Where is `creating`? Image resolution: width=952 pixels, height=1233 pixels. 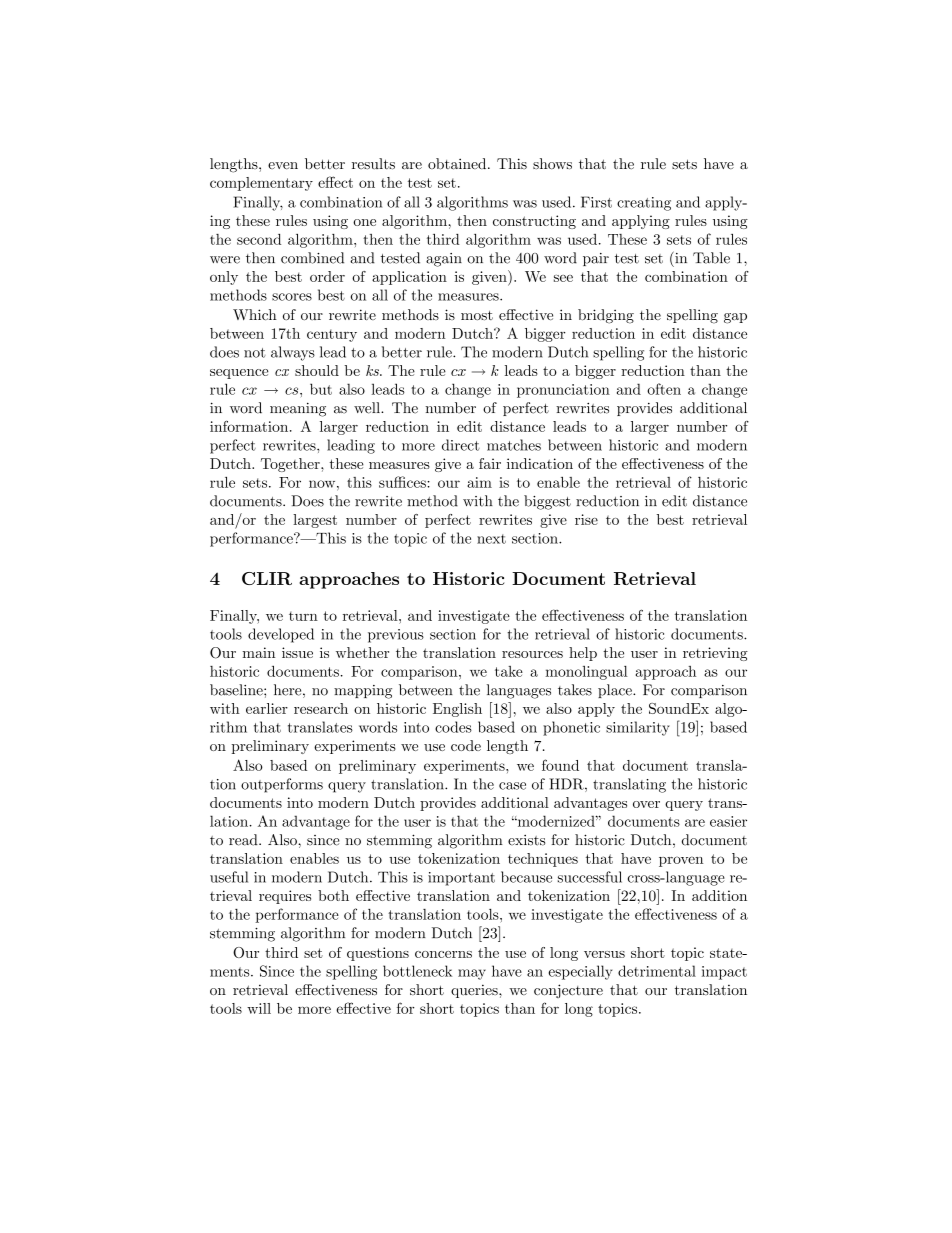
creating is located at coordinates (644, 204).
